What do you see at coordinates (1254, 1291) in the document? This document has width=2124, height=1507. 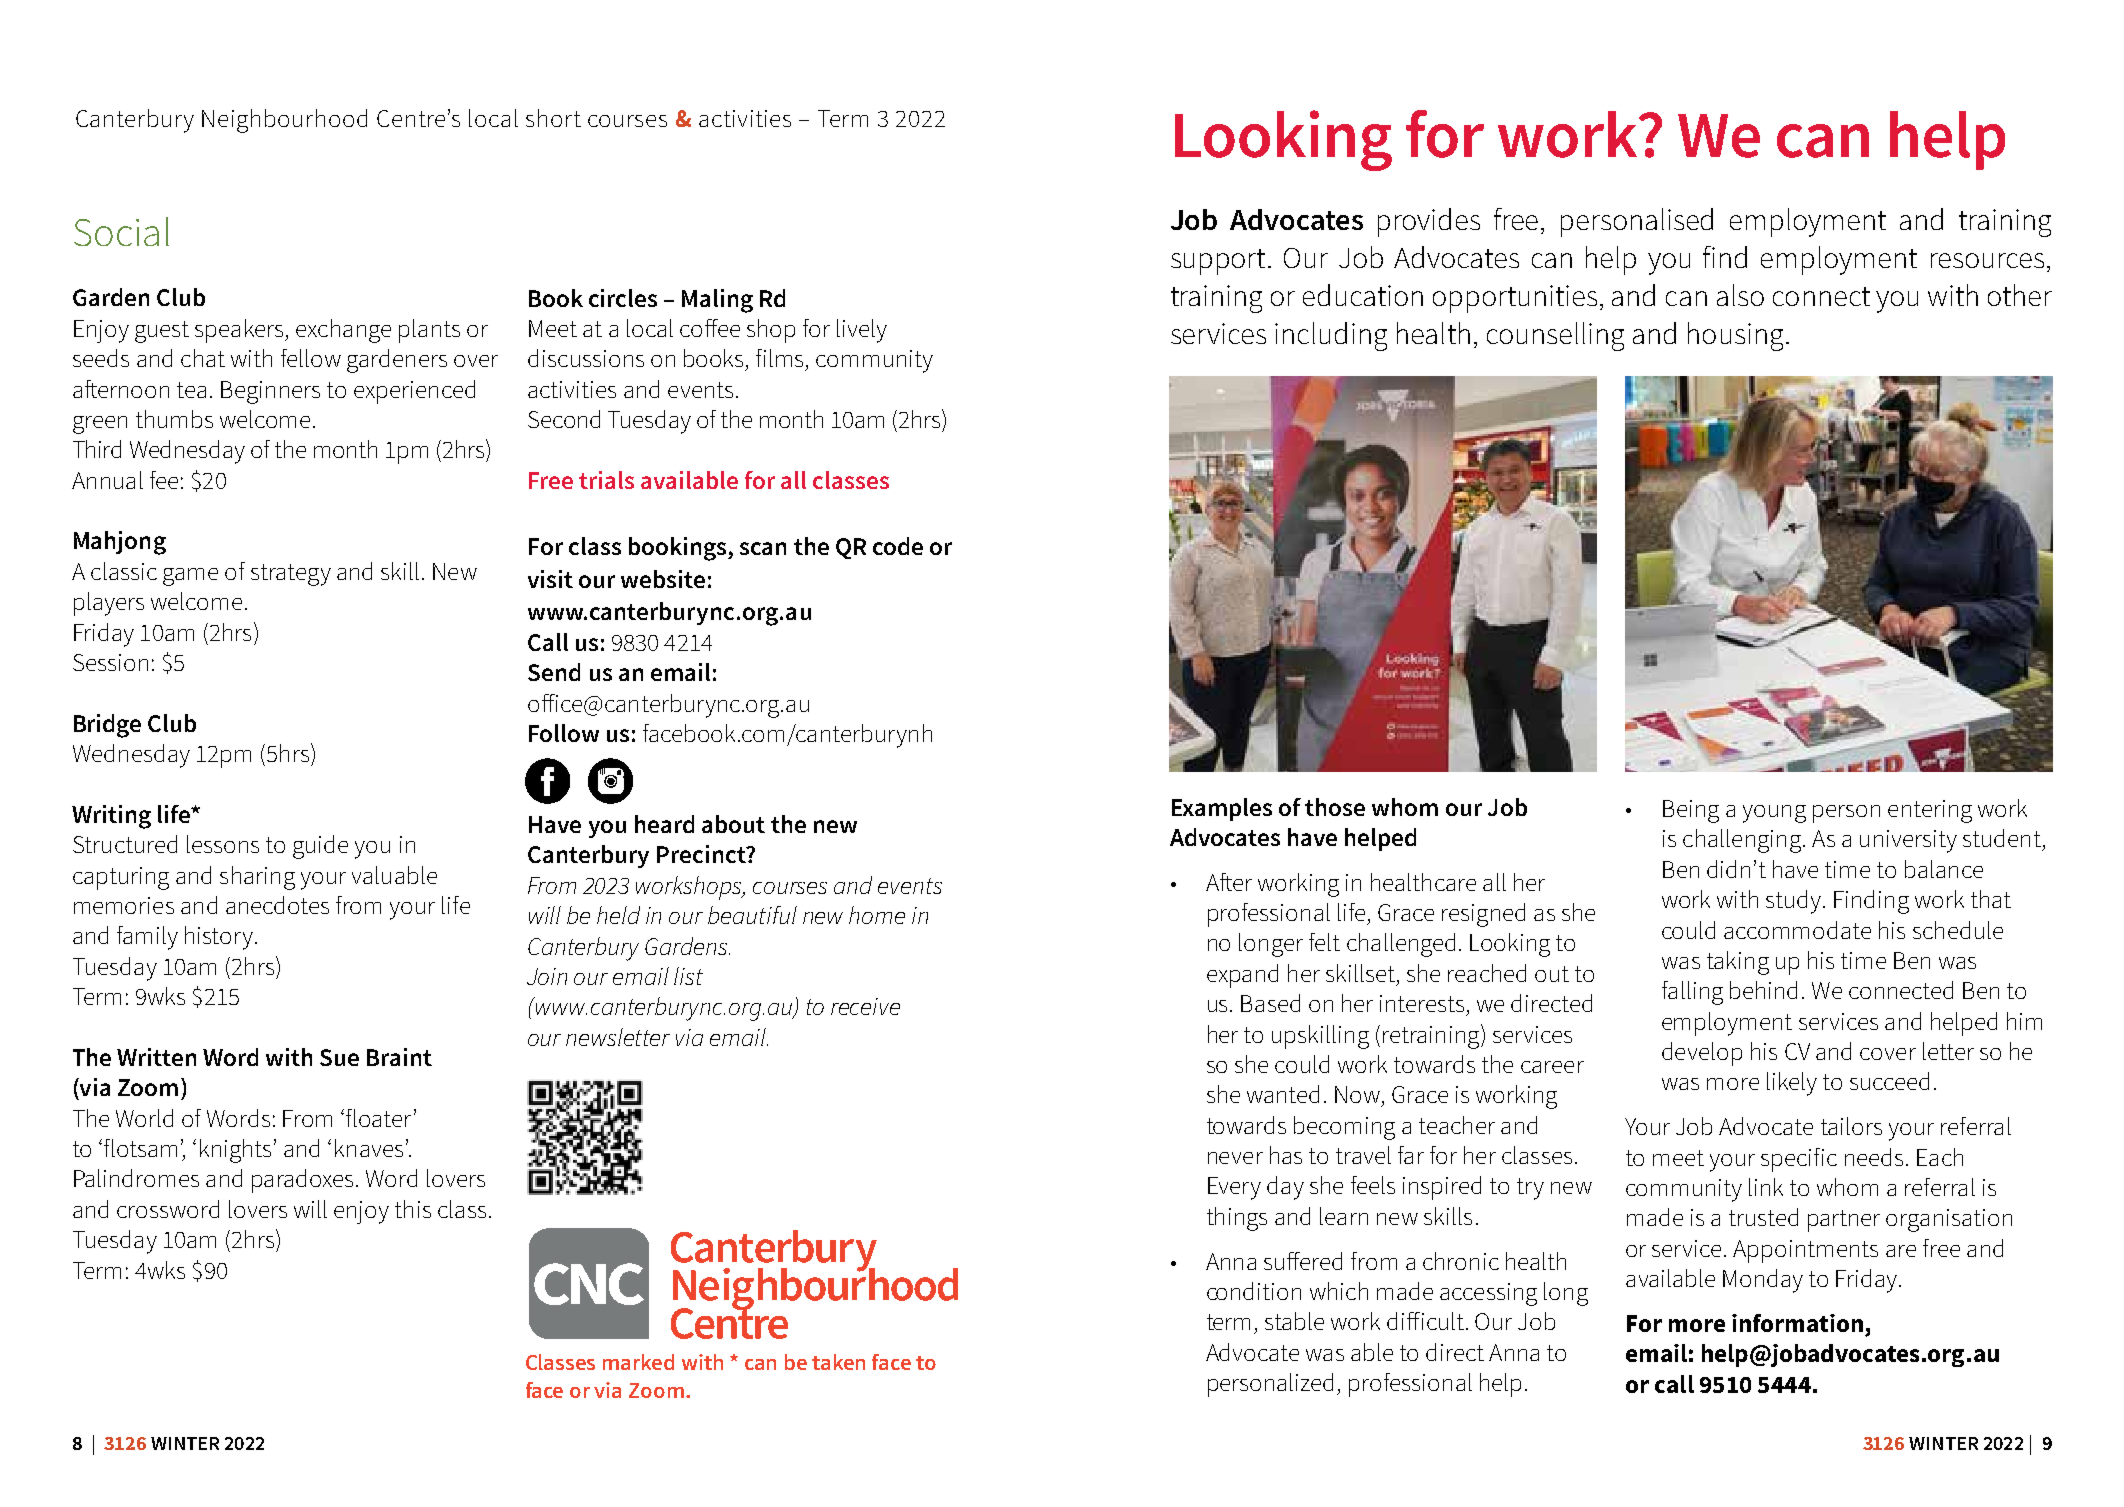 I see `condition` at bounding box center [1254, 1291].
